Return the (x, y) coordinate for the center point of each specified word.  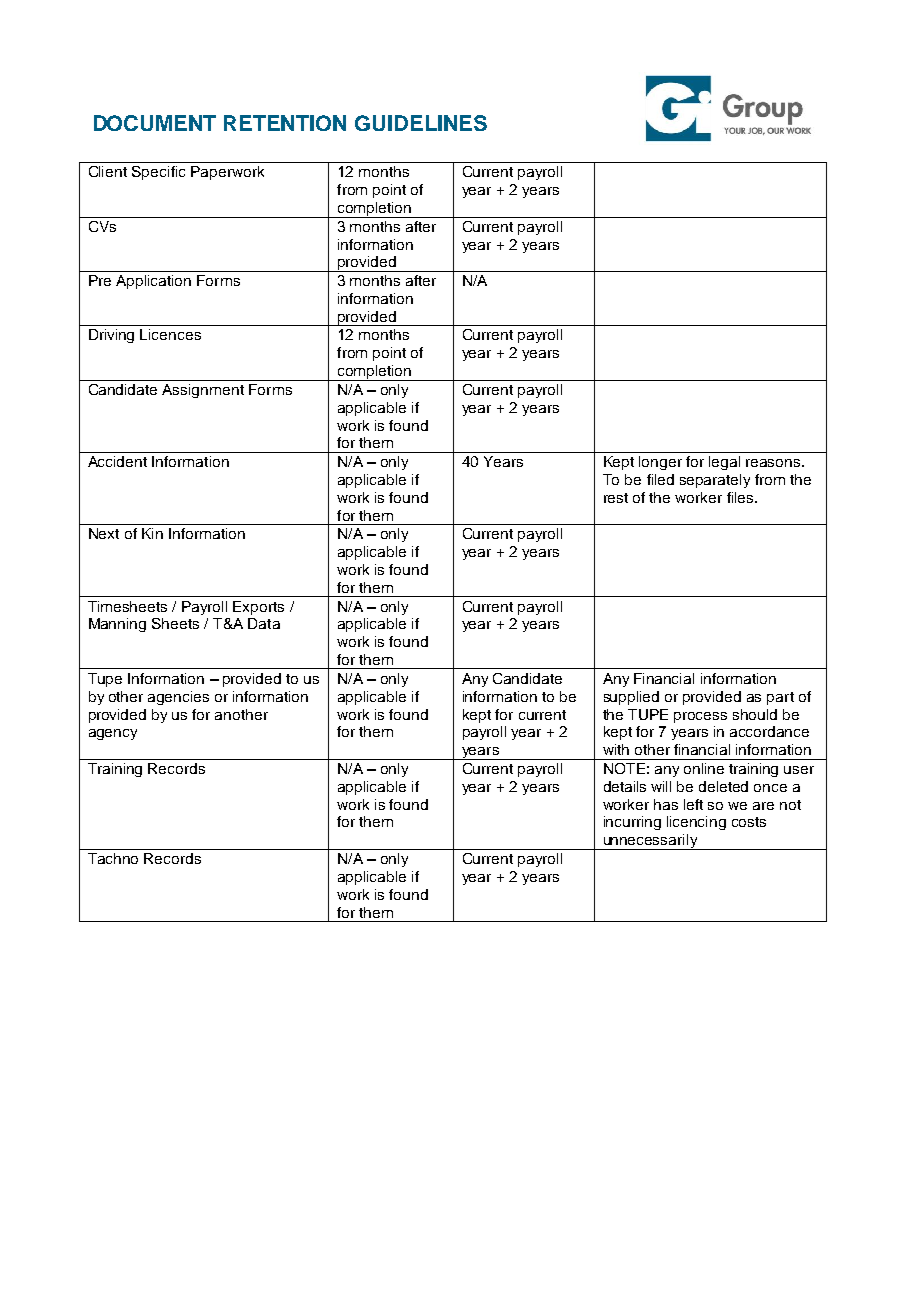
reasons (774, 463)
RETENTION (285, 123)
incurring (632, 823)
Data (264, 623)
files (741, 497)
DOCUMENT (155, 123)
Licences (170, 334)
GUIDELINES (421, 123)
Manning (117, 625)
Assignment (203, 391)
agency (113, 734)
